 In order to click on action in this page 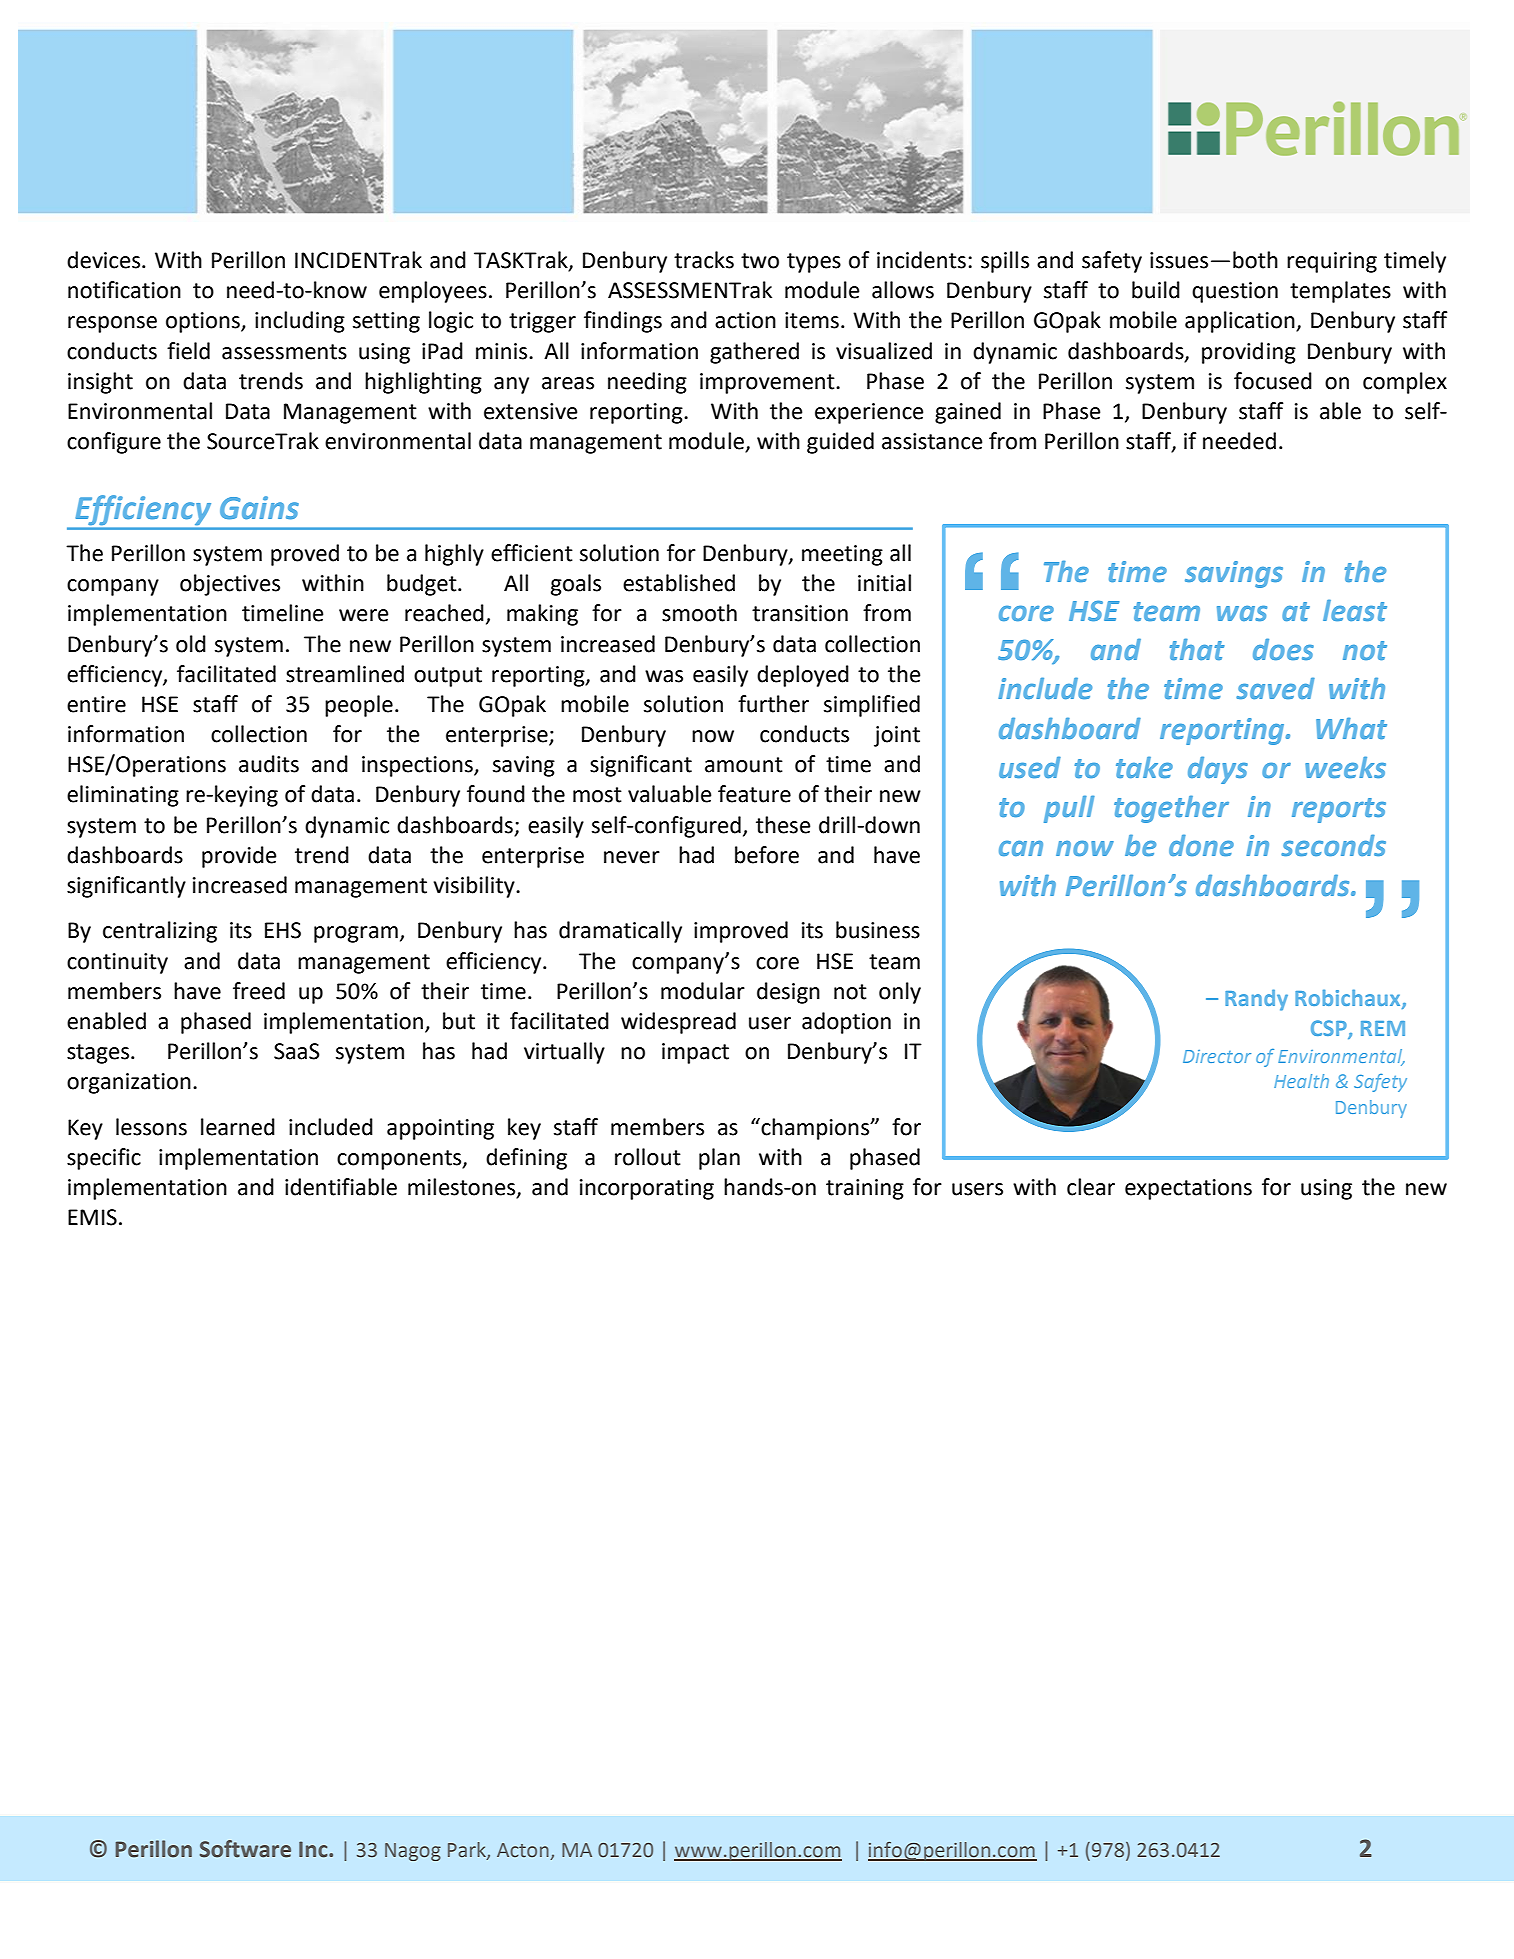, I will do `click(745, 320)`.
